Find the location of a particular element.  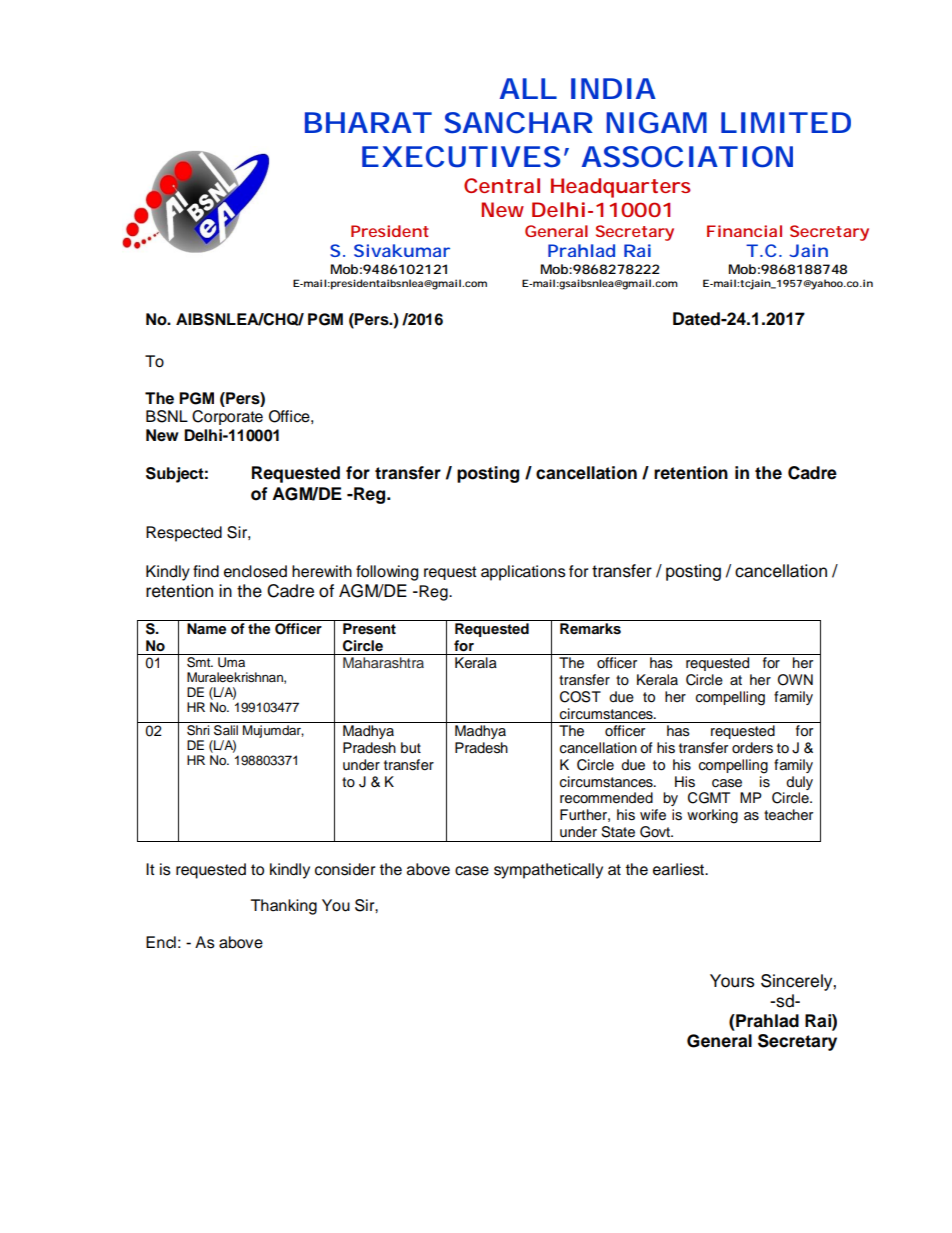

Remarks is located at coordinates (590, 629).
